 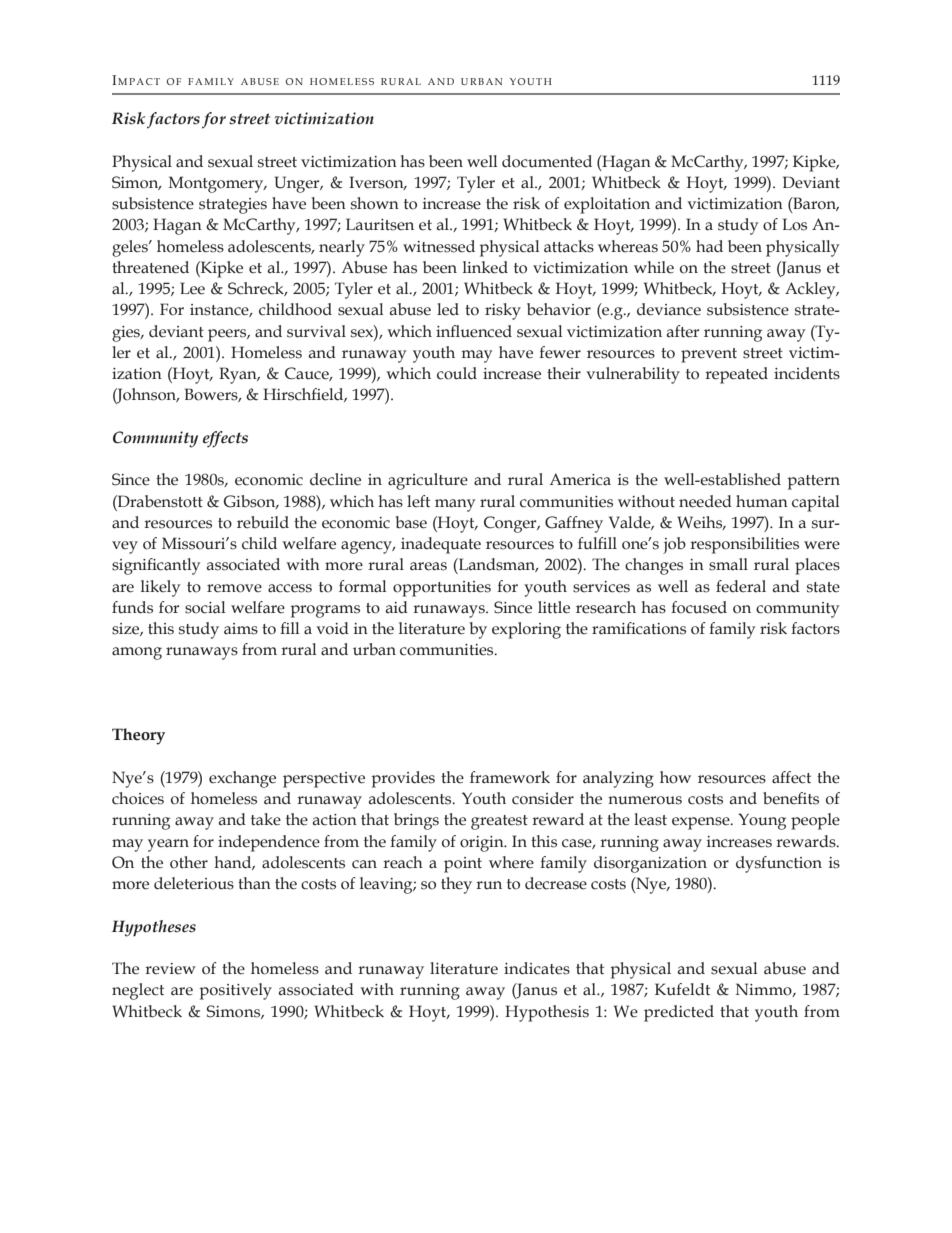 I want to click on influenced, so click(x=474, y=331).
